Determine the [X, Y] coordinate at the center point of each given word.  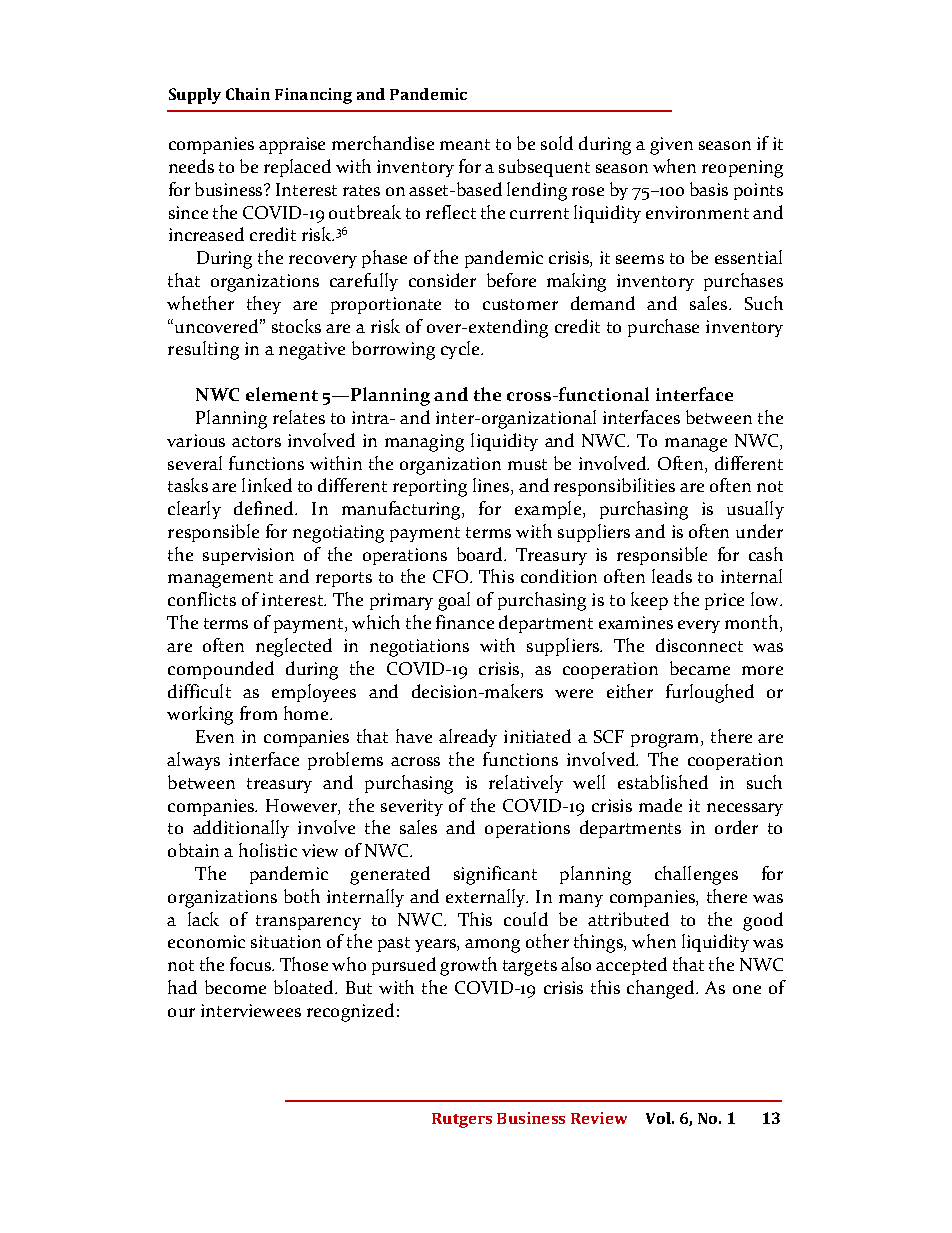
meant [465, 144]
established [663, 782]
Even [215, 736]
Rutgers [462, 1120]
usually [755, 510]
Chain [248, 94]
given [671, 146]
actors [256, 441]
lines [492, 486]
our [181, 1012]
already [468, 738]
